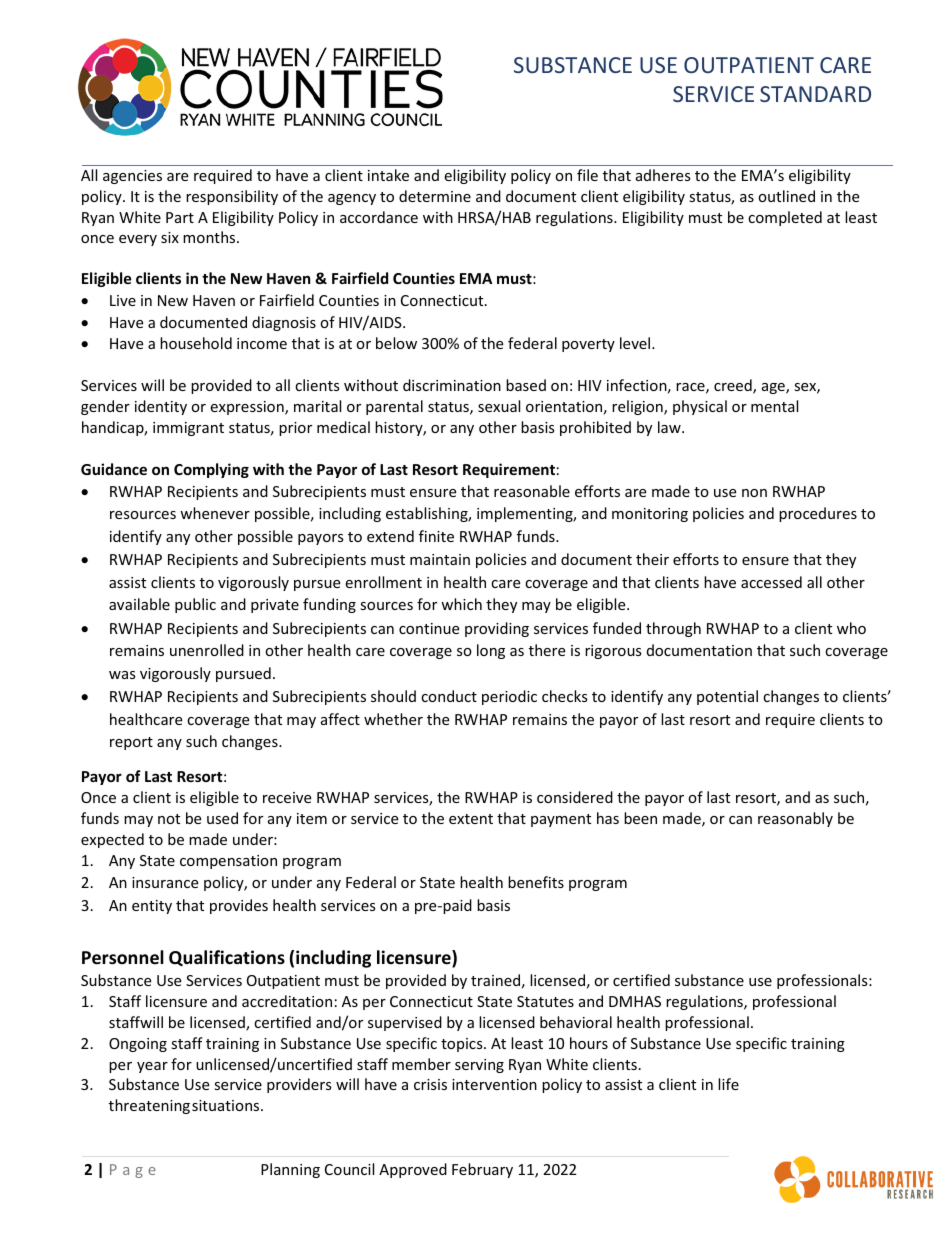 The width and height of the screenshot is (952, 1233). What do you see at coordinates (435, 196) in the screenshot?
I see `determine` at bounding box center [435, 196].
